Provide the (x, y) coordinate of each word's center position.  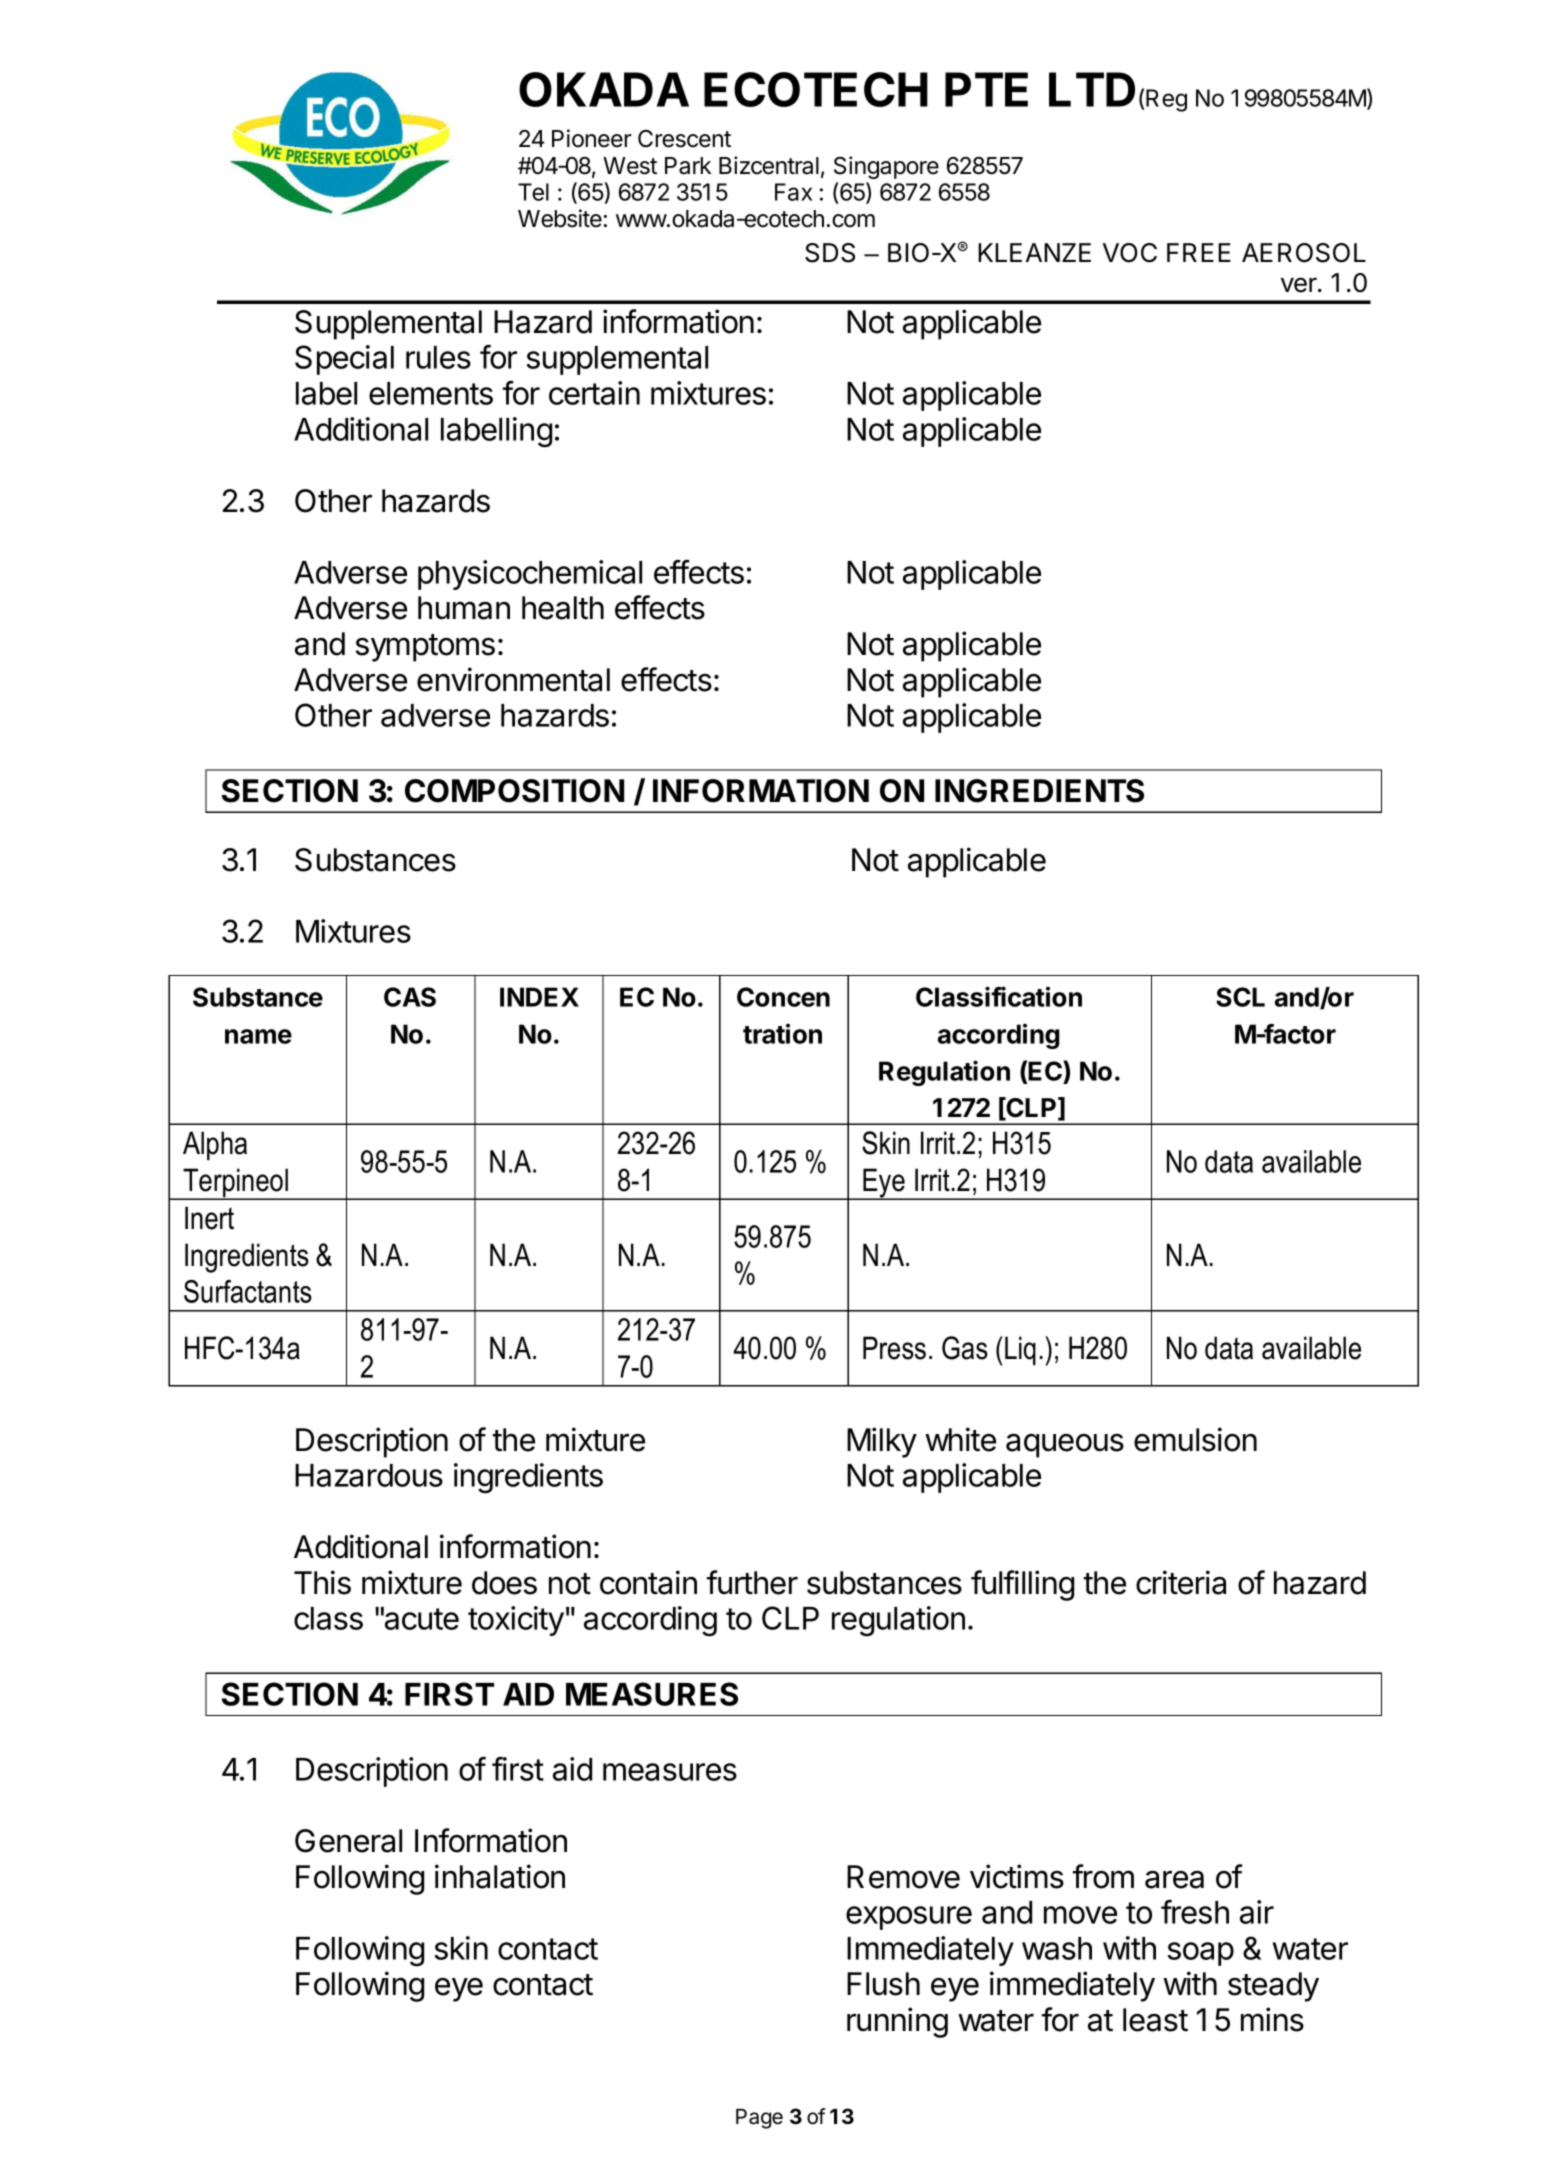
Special (344, 360)
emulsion (1195, 1439)
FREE (1199, 252)
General (348, 1841)
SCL (1240, 997)
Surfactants (248, 1291)
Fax (793, 192)
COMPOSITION (514, 791)
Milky (882, 1442)
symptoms (425, 648)
